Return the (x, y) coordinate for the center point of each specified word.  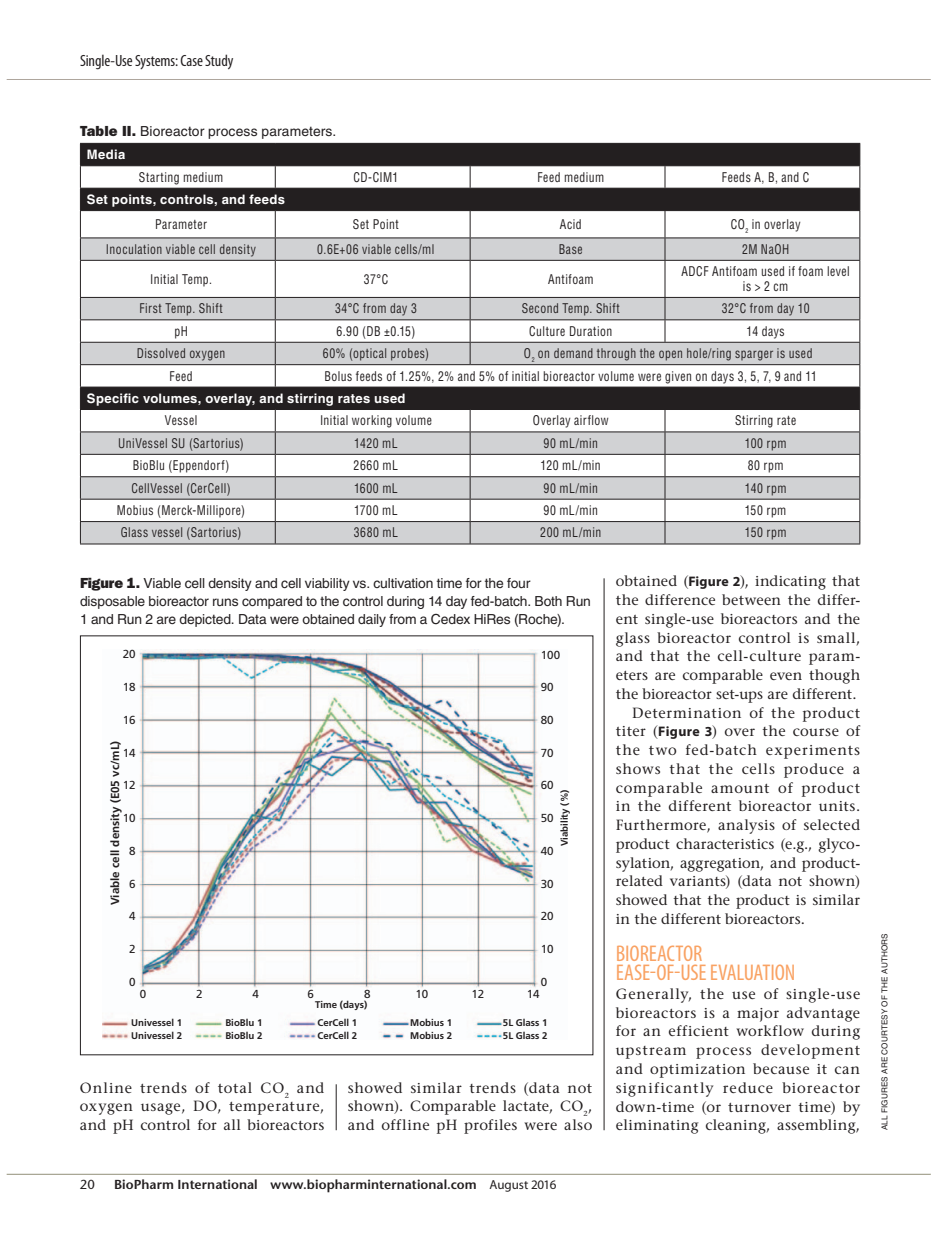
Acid (570, 224)
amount (740, 788)
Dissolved (161, 353)
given (678, 377)
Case (191, 60)
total (235, 1087)
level (838, 271)
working (372, 421)
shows (638, 768)
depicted (206, 620)
